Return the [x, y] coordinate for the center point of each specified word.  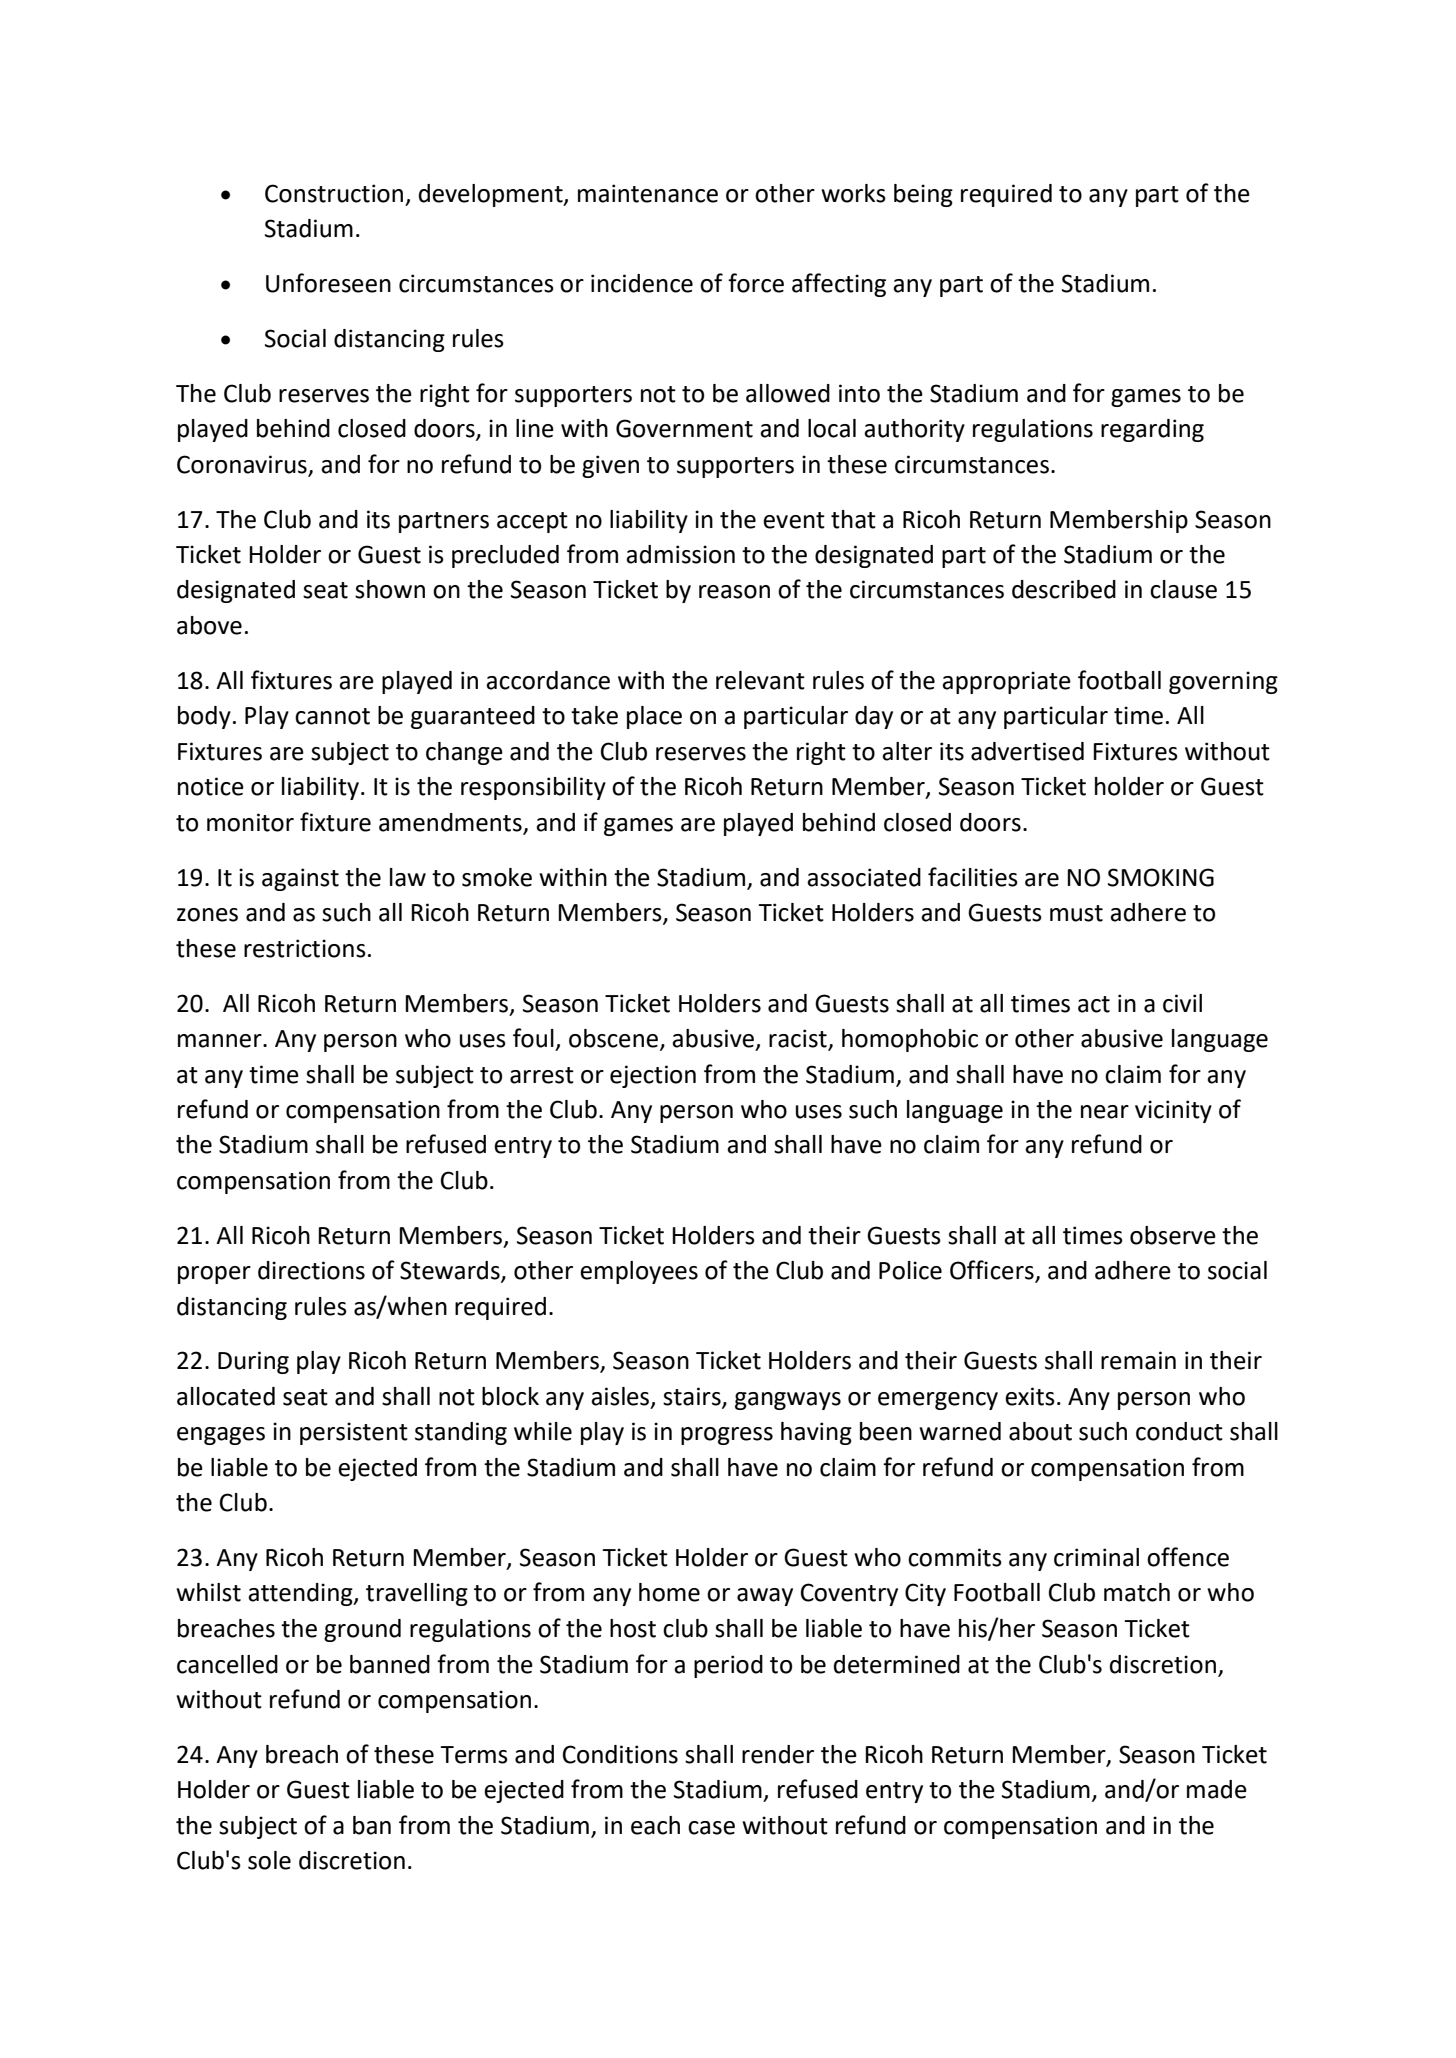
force [756, 283]
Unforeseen [328, 283]
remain [1138, 1360]
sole [269, 1860]
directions [311, 1270]
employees [639, 1272]
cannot [332, 716]
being [923, 195]
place [654, 717]
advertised [1027, 751]
